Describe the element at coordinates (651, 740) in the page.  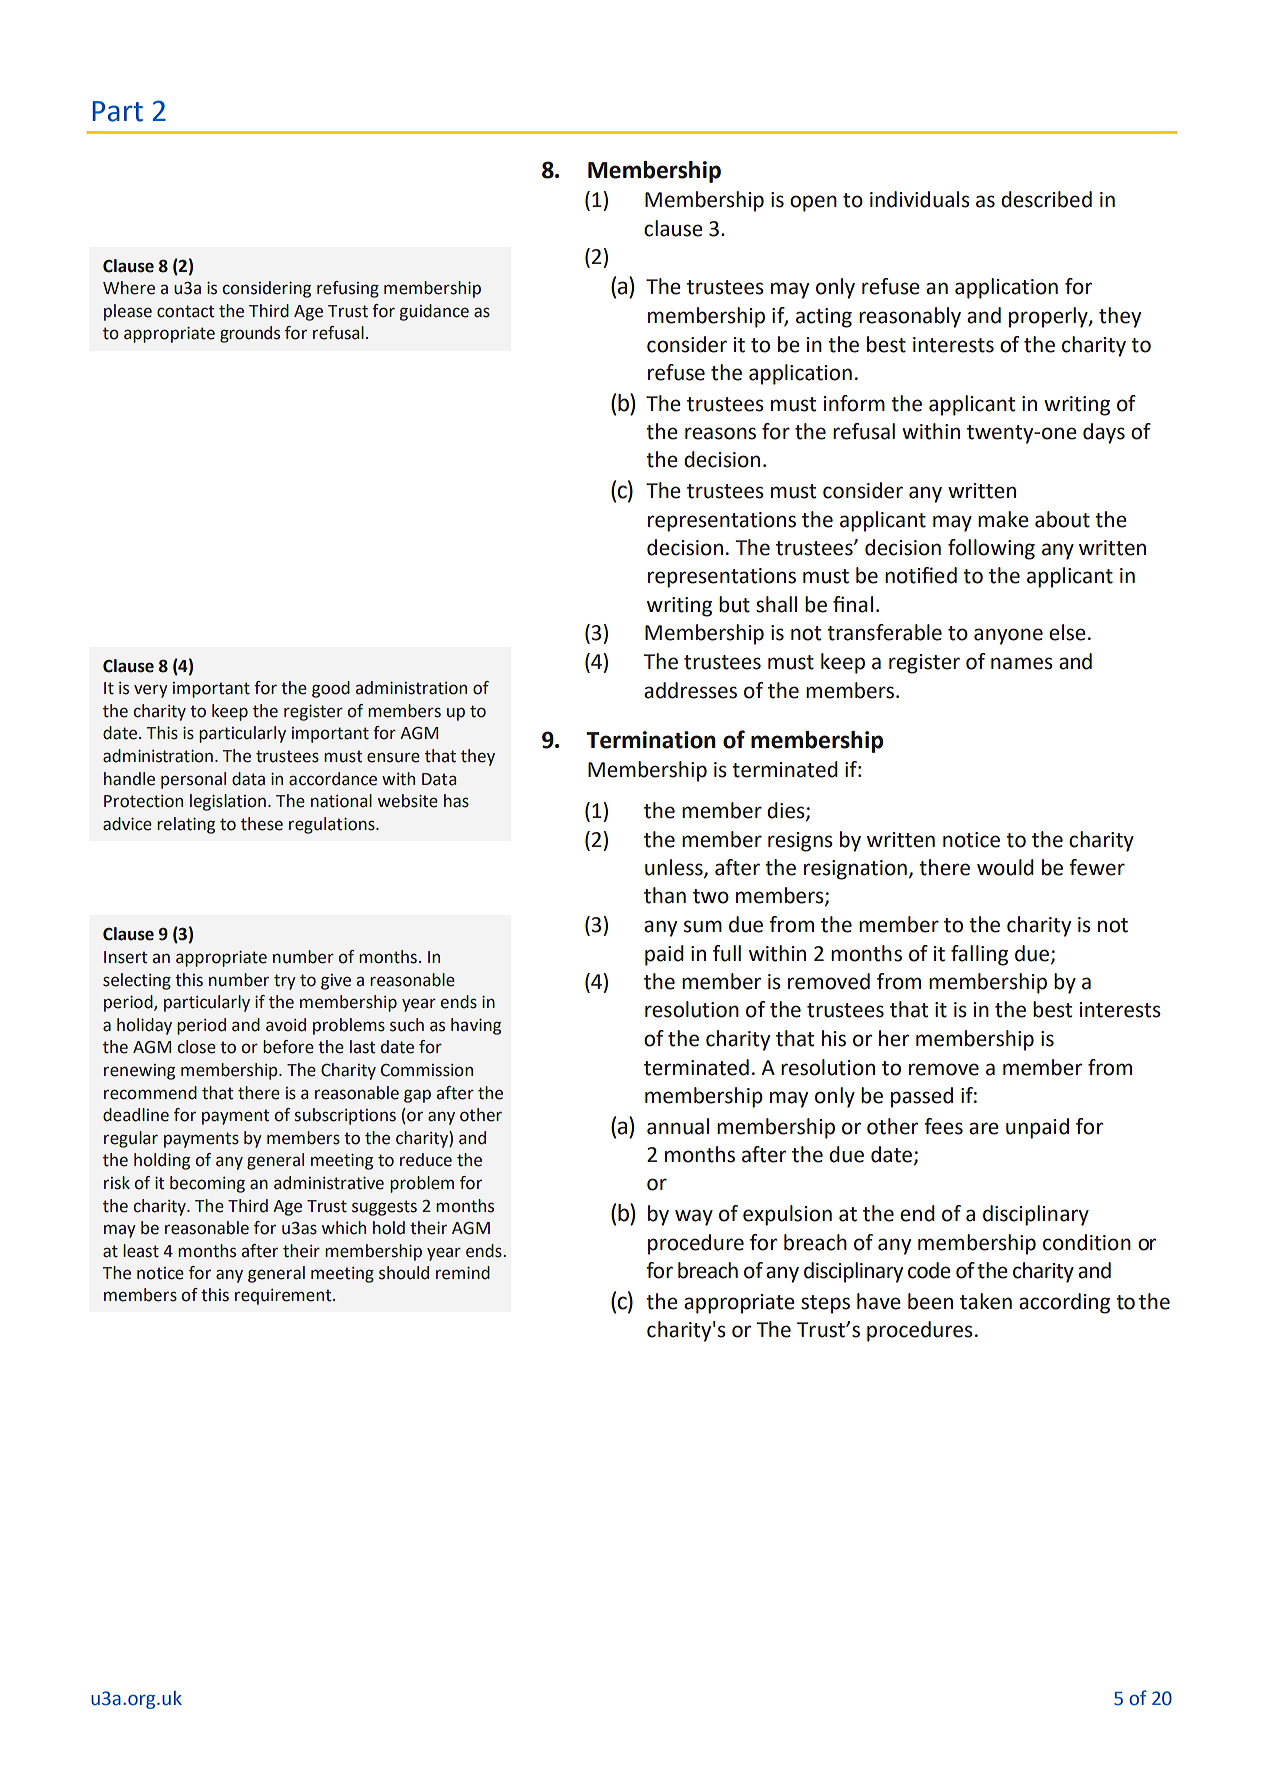
I see `Termination` at that location.
